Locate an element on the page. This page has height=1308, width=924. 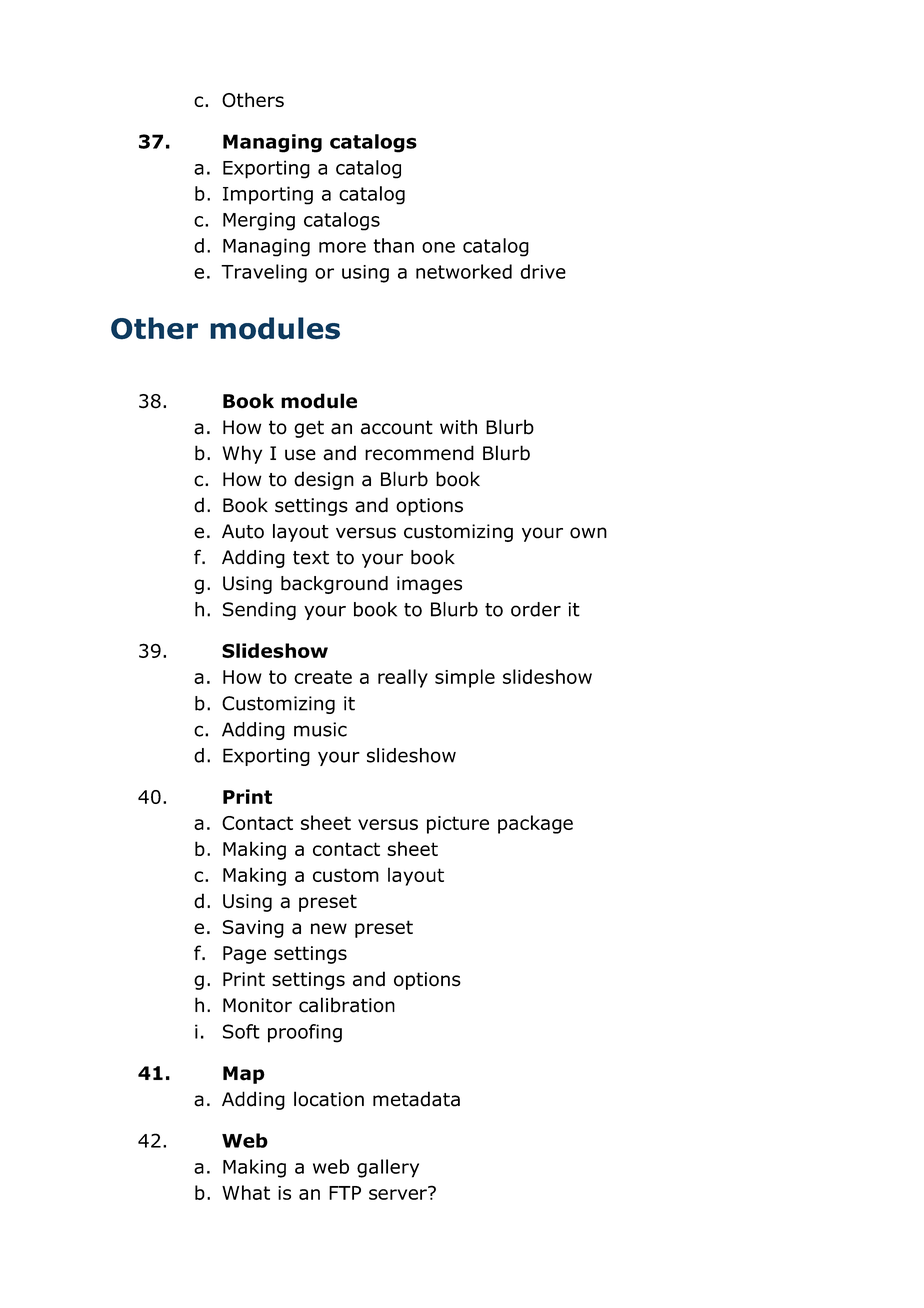
Merging is located at coordinates (259, 221).
